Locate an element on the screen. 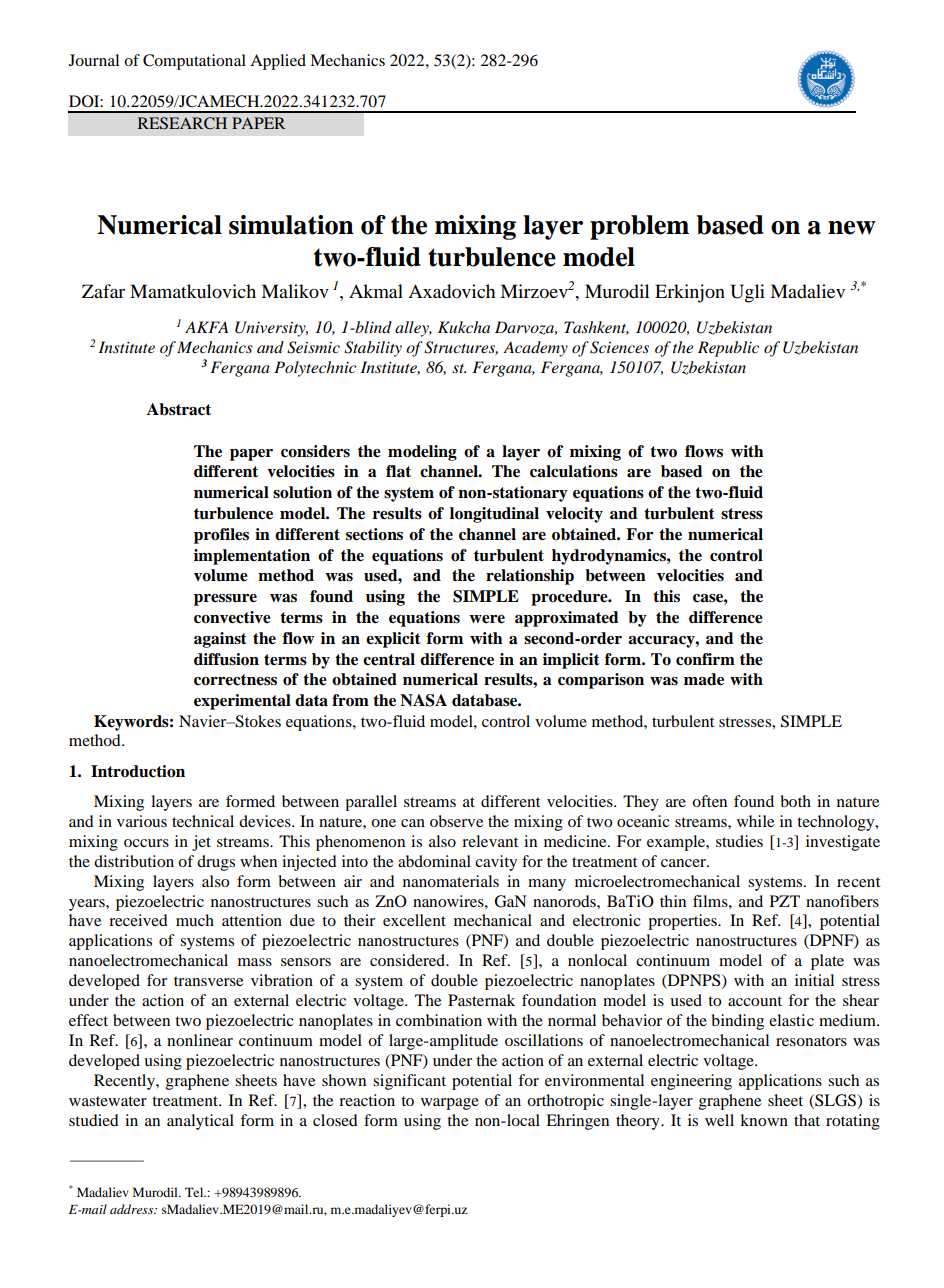 Image resolution: width=944 pixels, height=1288 pixels. Applied is located at coordinates (278, 62).
